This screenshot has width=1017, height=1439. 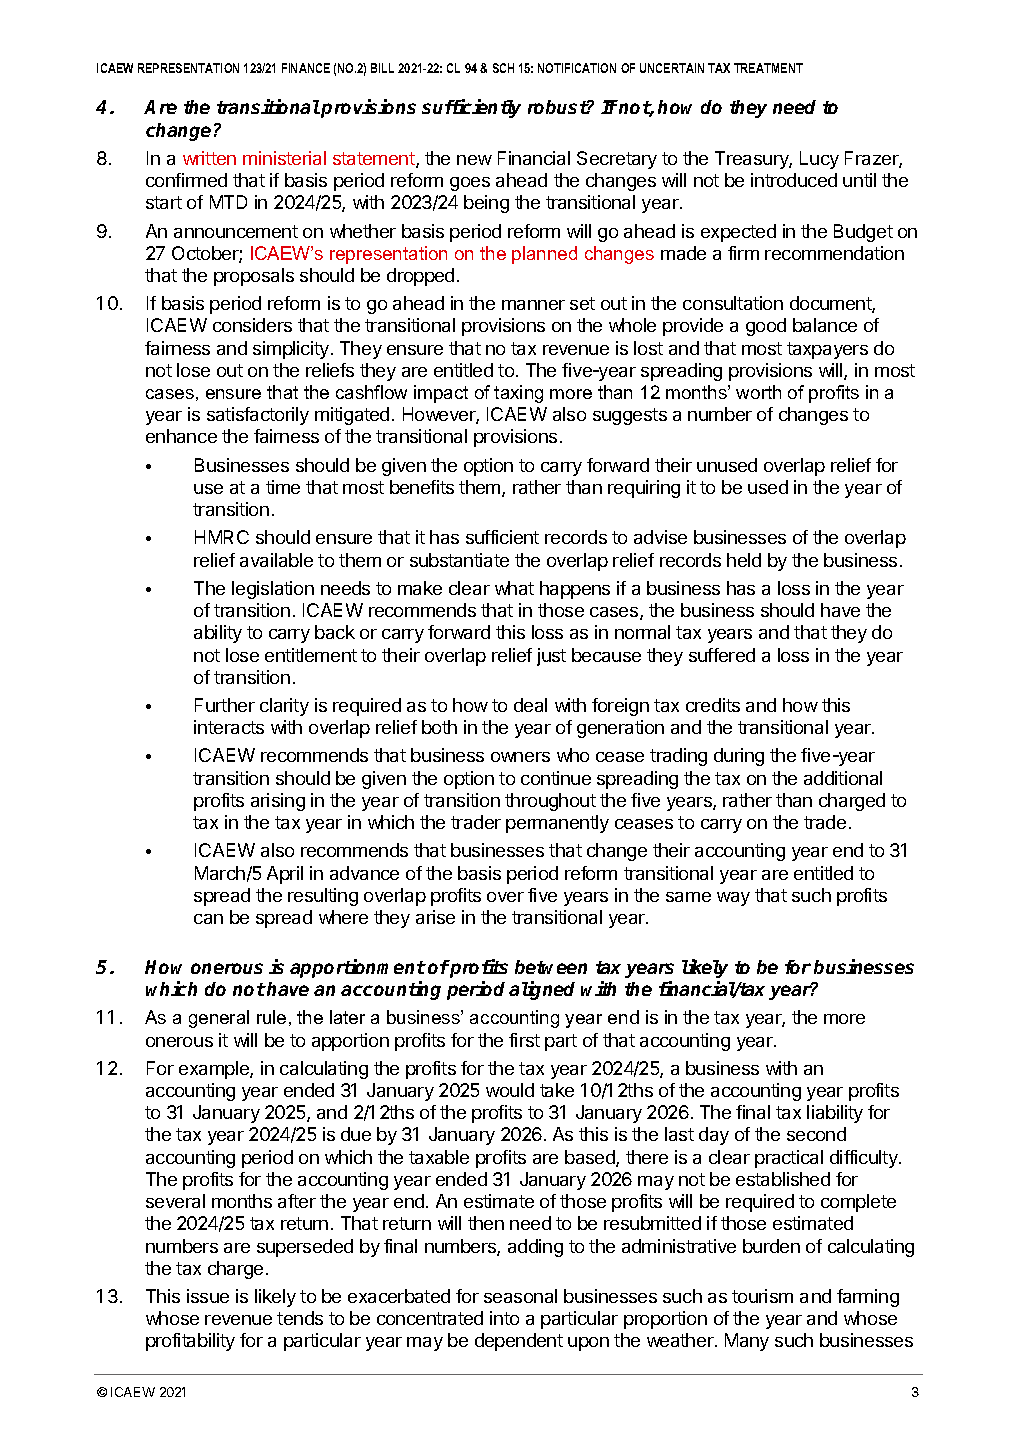 I want to click on deal, so click(x=530, y=705).
